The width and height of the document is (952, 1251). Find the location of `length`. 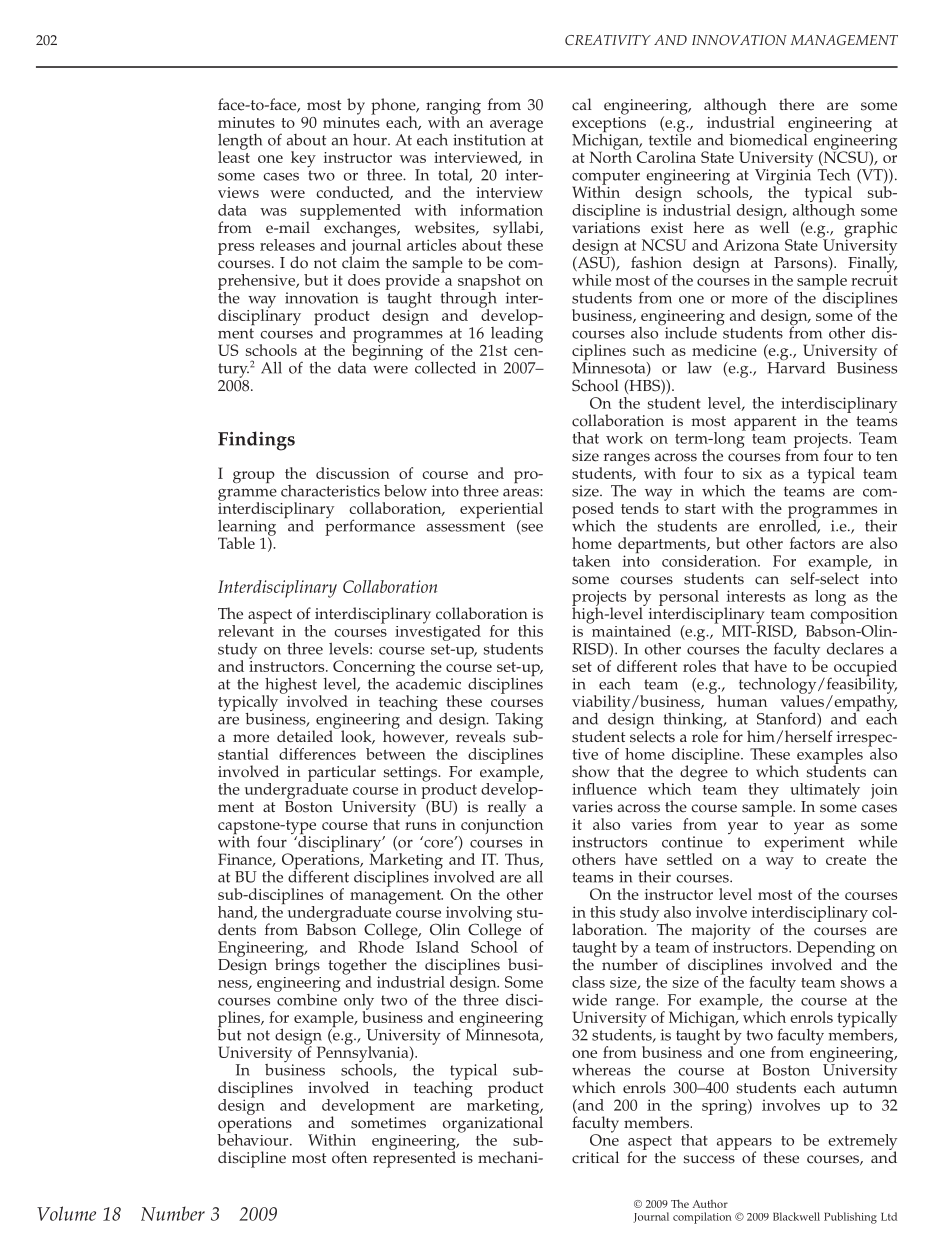

length is located at coordinates (240, 143).
